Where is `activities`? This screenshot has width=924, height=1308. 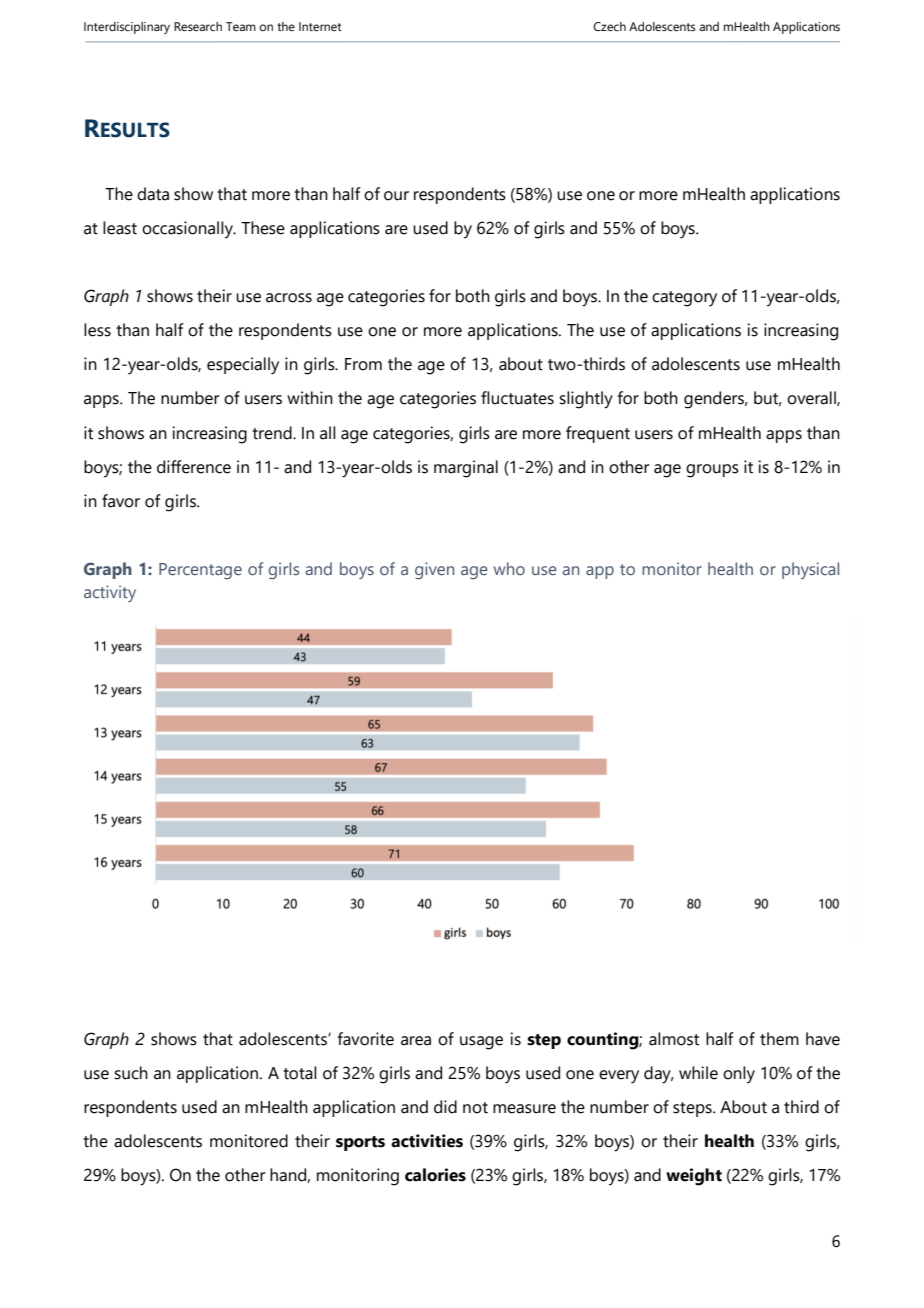
activities is located at coordinates (427, 1141).
